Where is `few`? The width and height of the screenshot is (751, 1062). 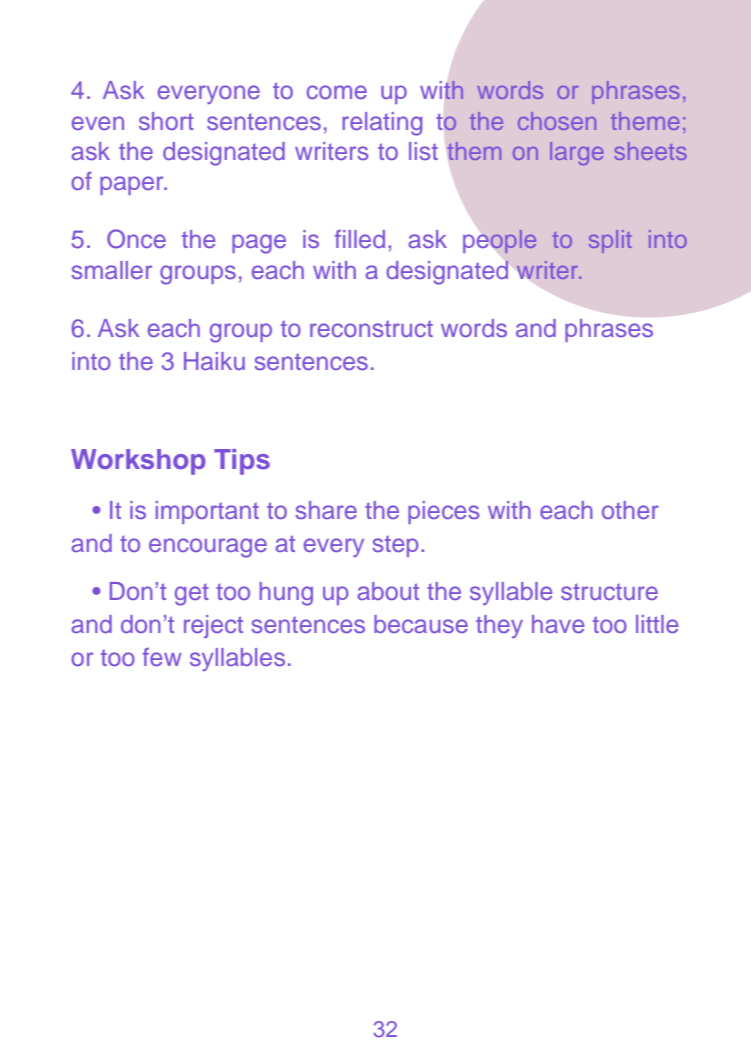
few is located at coordinates (162, 657).
